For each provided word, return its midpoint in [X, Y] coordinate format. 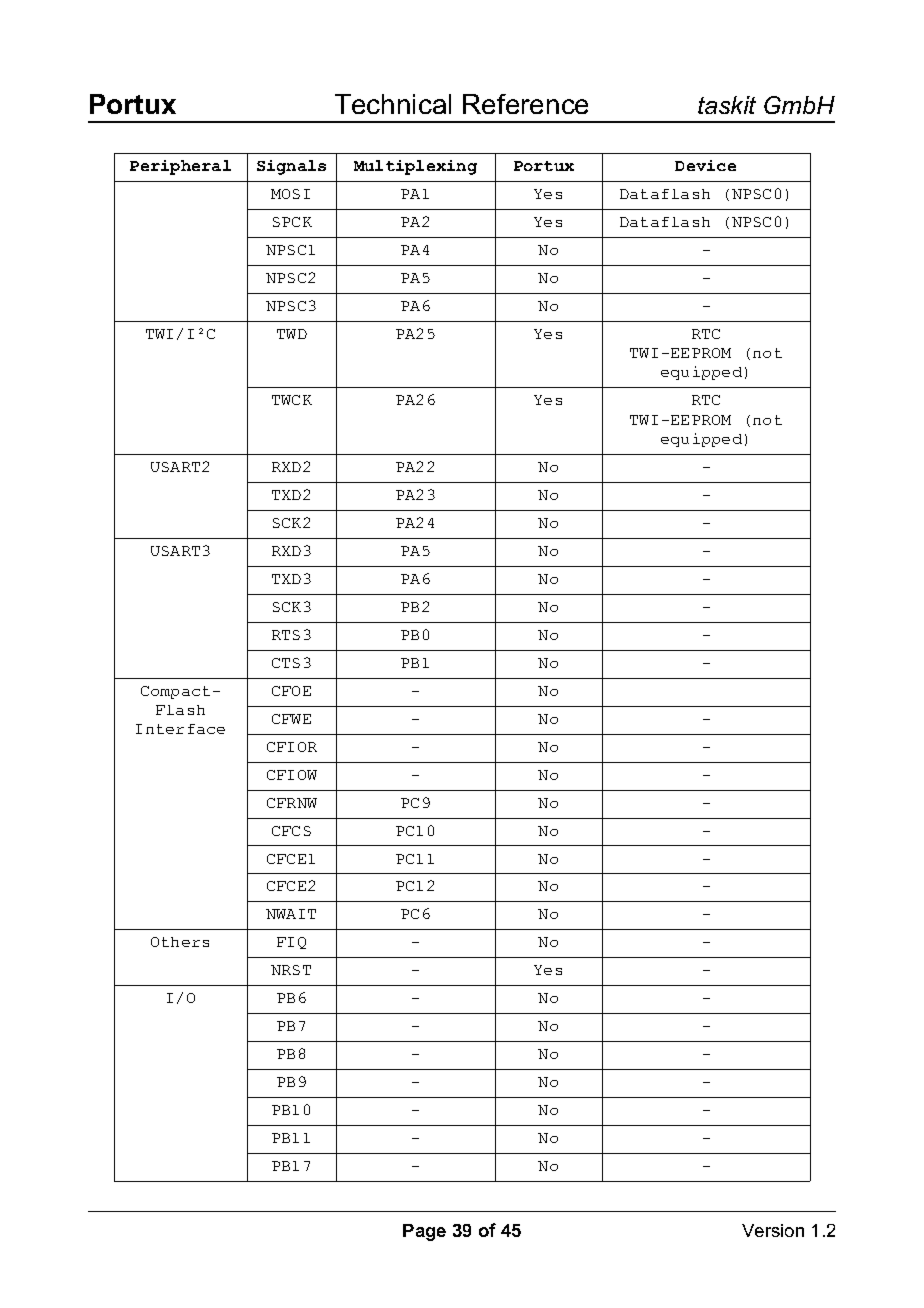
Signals [291, 167]
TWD [292, 334]
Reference [525, 104]
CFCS [291, 831]
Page [424, 1232]
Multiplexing [415, 167]
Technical [393, 104]
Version [773, 1230]
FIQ [291, 943]
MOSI [290, 194]
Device [705, 165]
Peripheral [180, 167]
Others [180, 942]
